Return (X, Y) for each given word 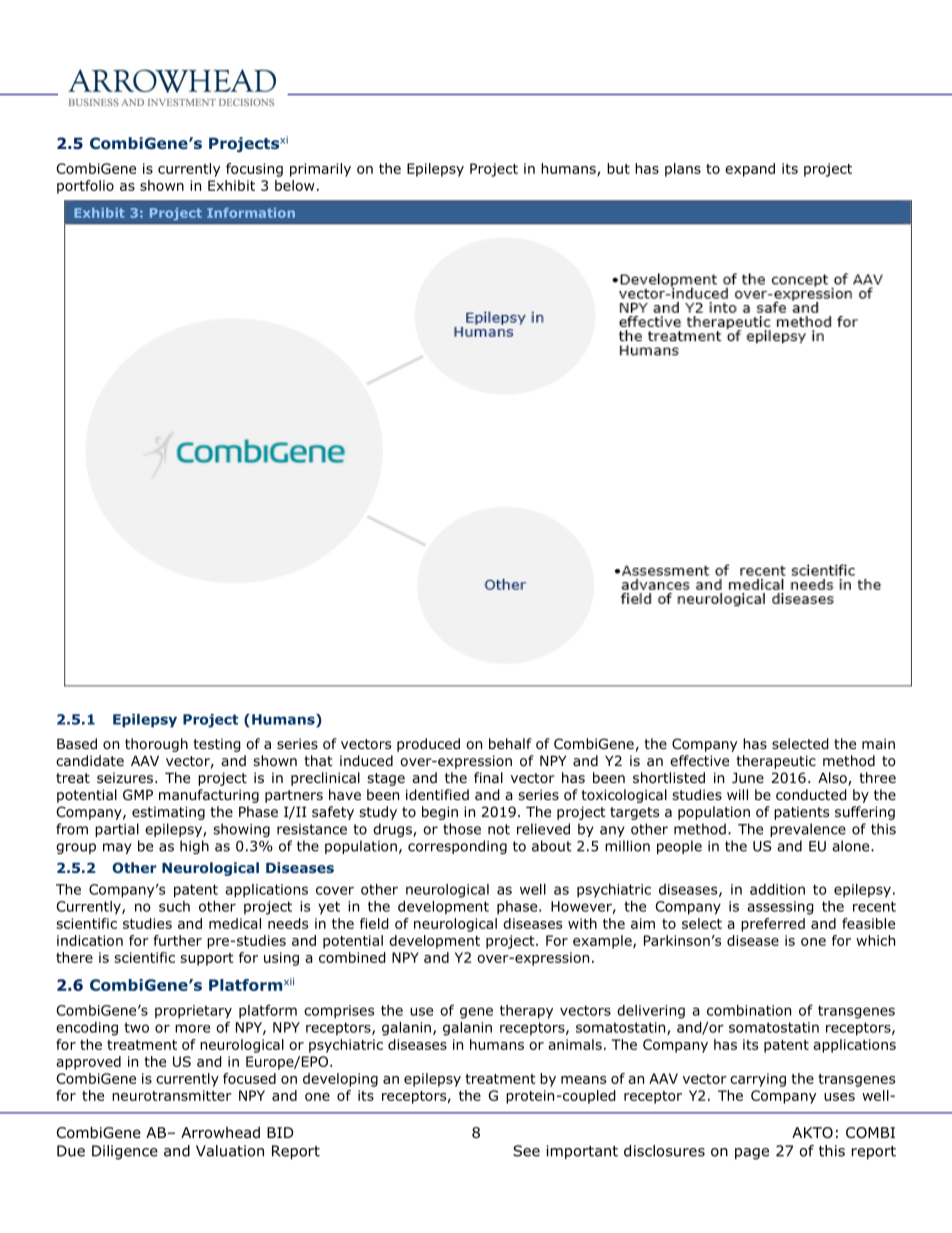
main (878, 743)
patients (801, 813)
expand (750, 170)
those (462, 829)
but (618, 168)
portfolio (85, 187)
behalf (510, 743)
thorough (156, 745)
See (526, 1151)
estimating (168, 813)
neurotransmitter (172, 1095)
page (752, 1154)
